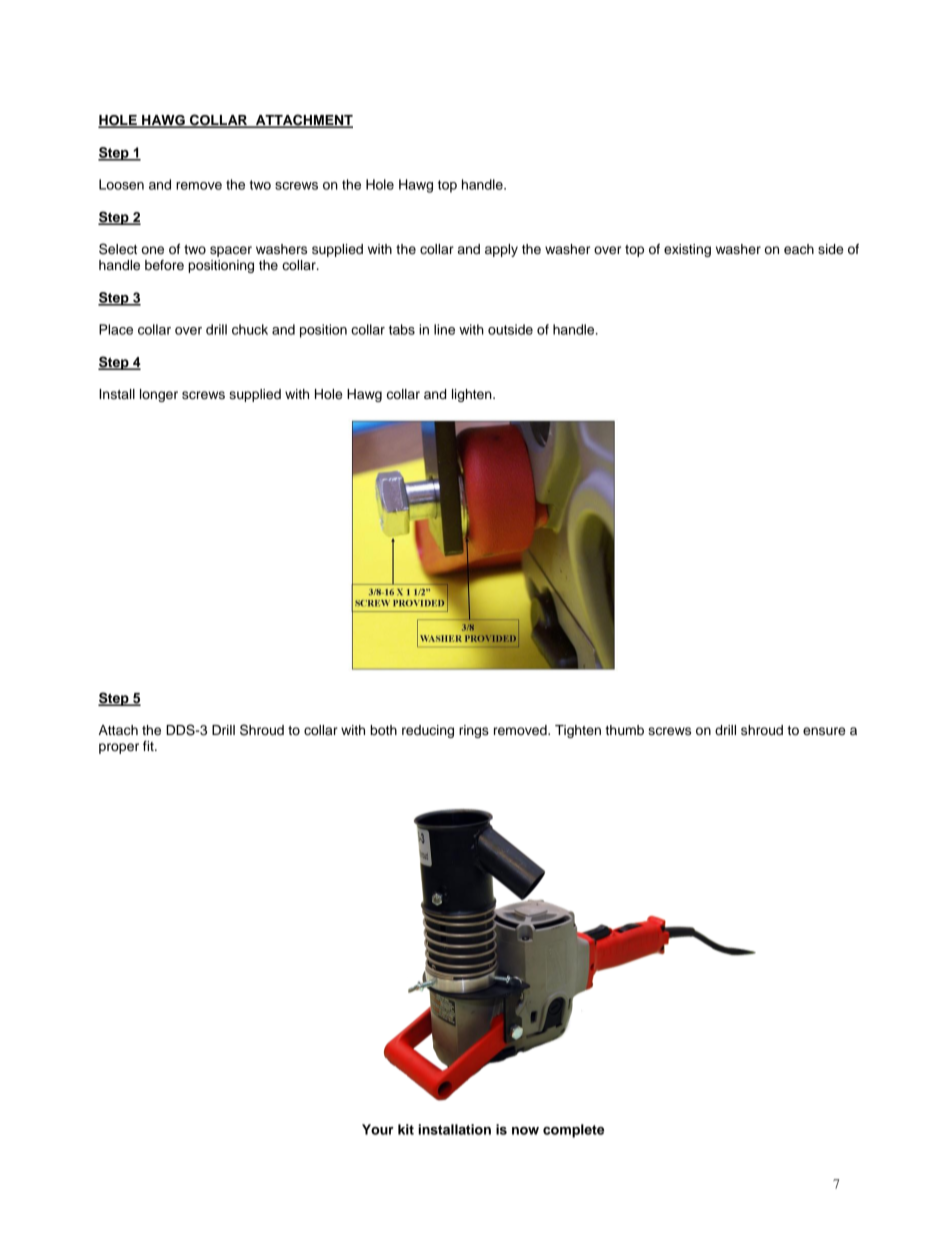 The height and width of the image is (1233, 952). What do you see at coordinates (149, 746) in the image?
I see `fit` at bounding box center [149, 746].
